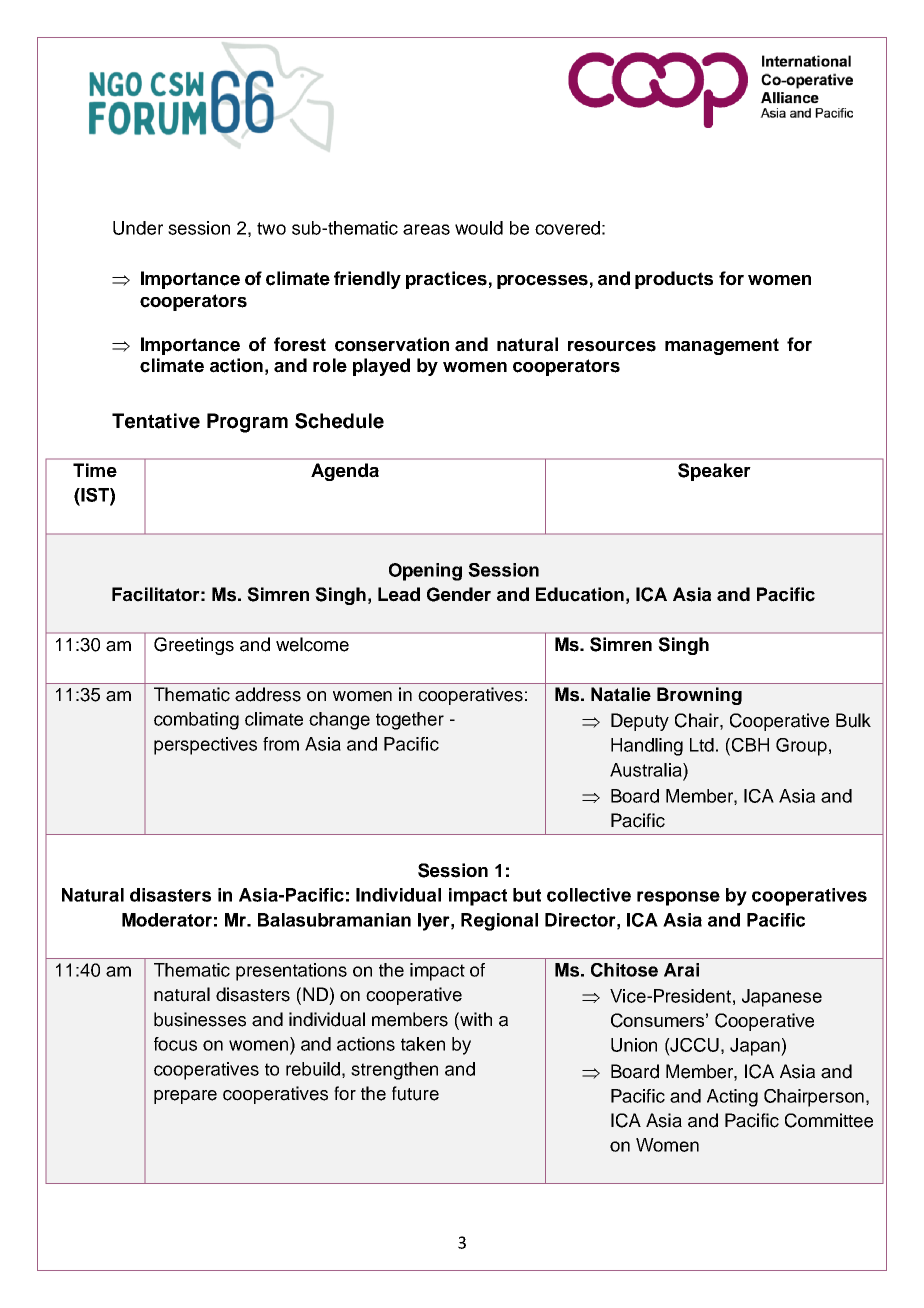 Image resolution: width=924 pixels, height=1308 pixels. I want to click on response, so click(678, 898).
